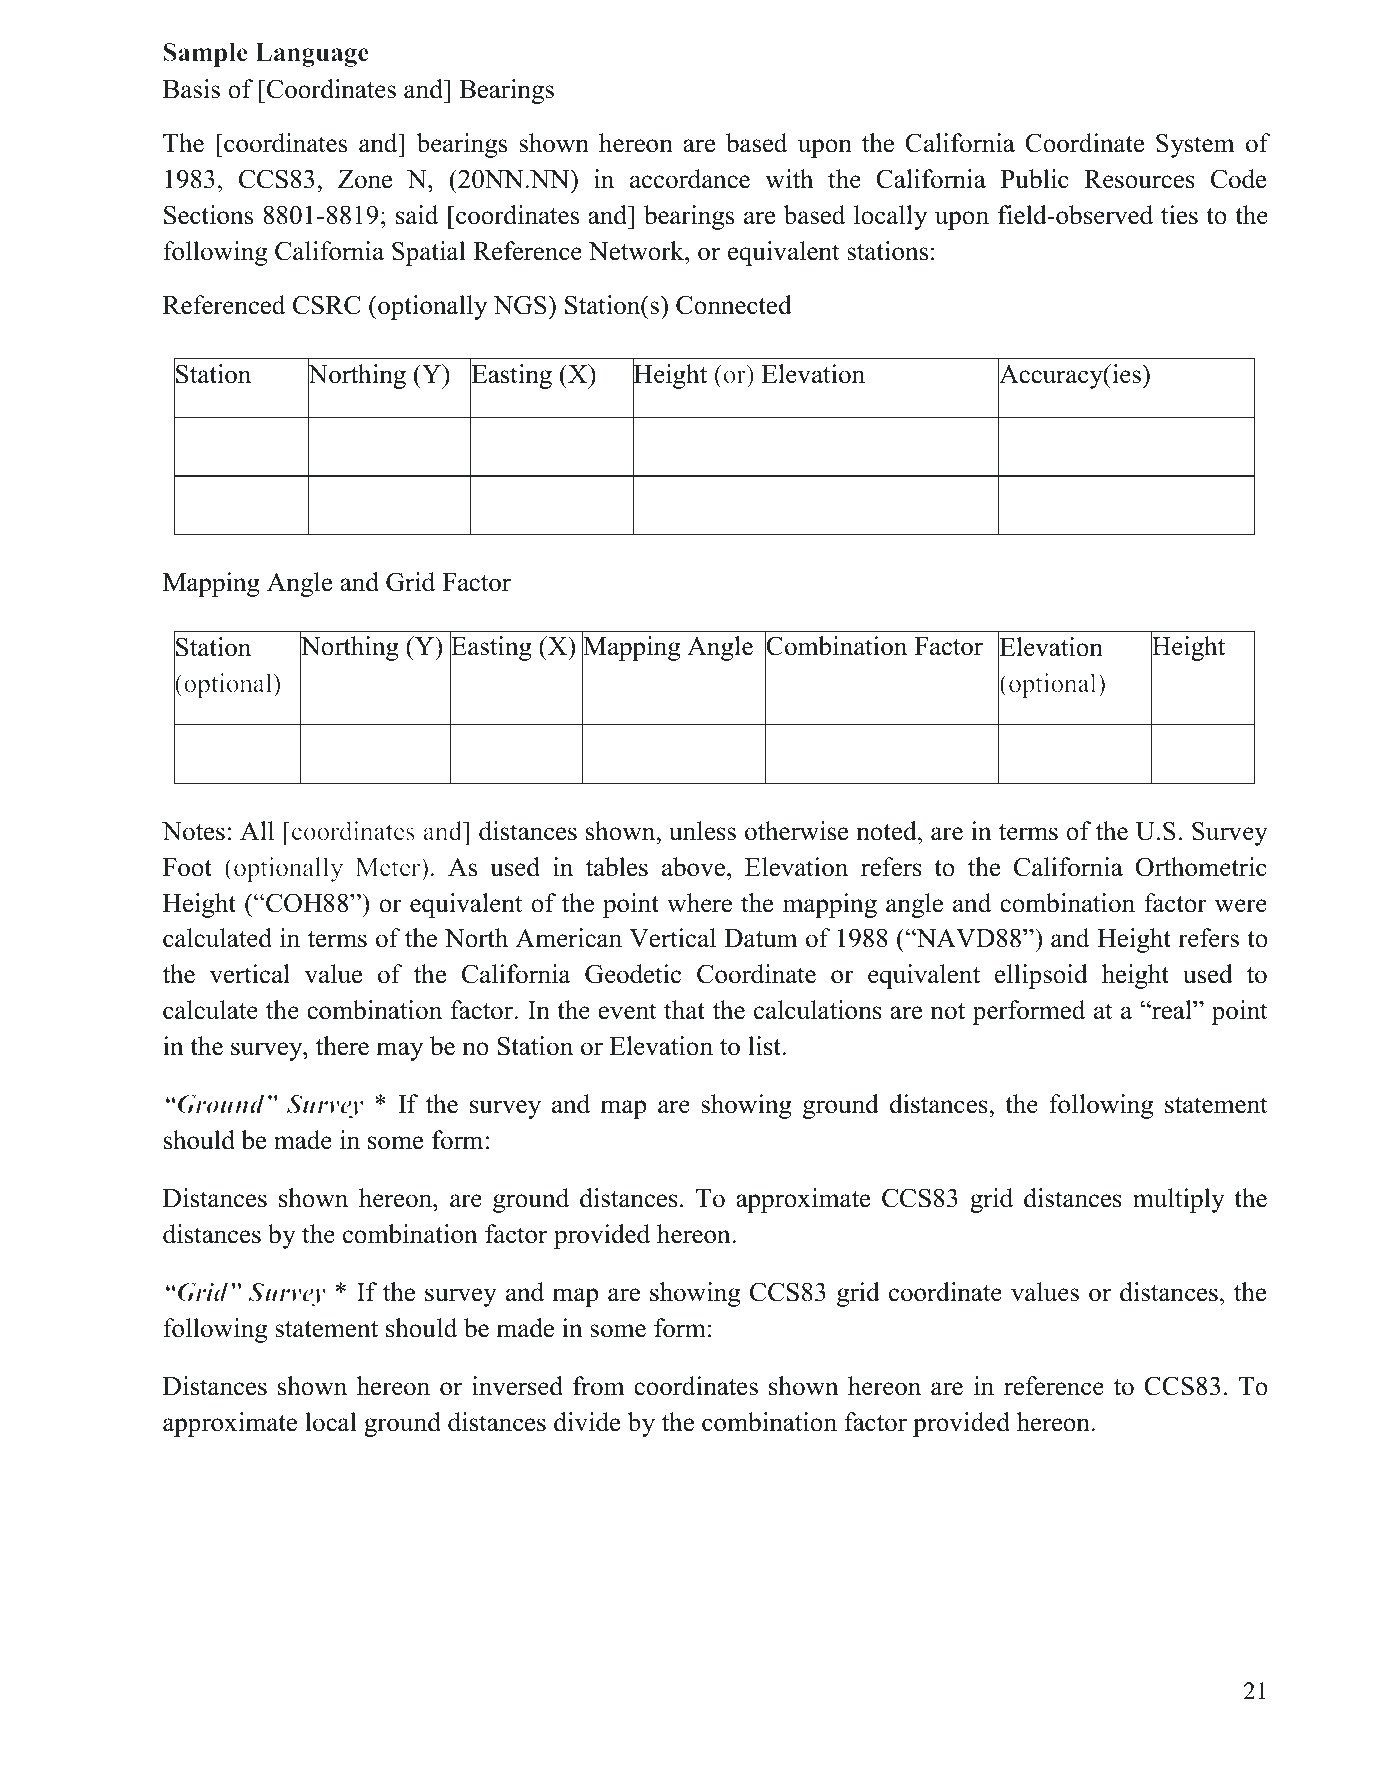  I want to click on accordance, so click(690, 179).
